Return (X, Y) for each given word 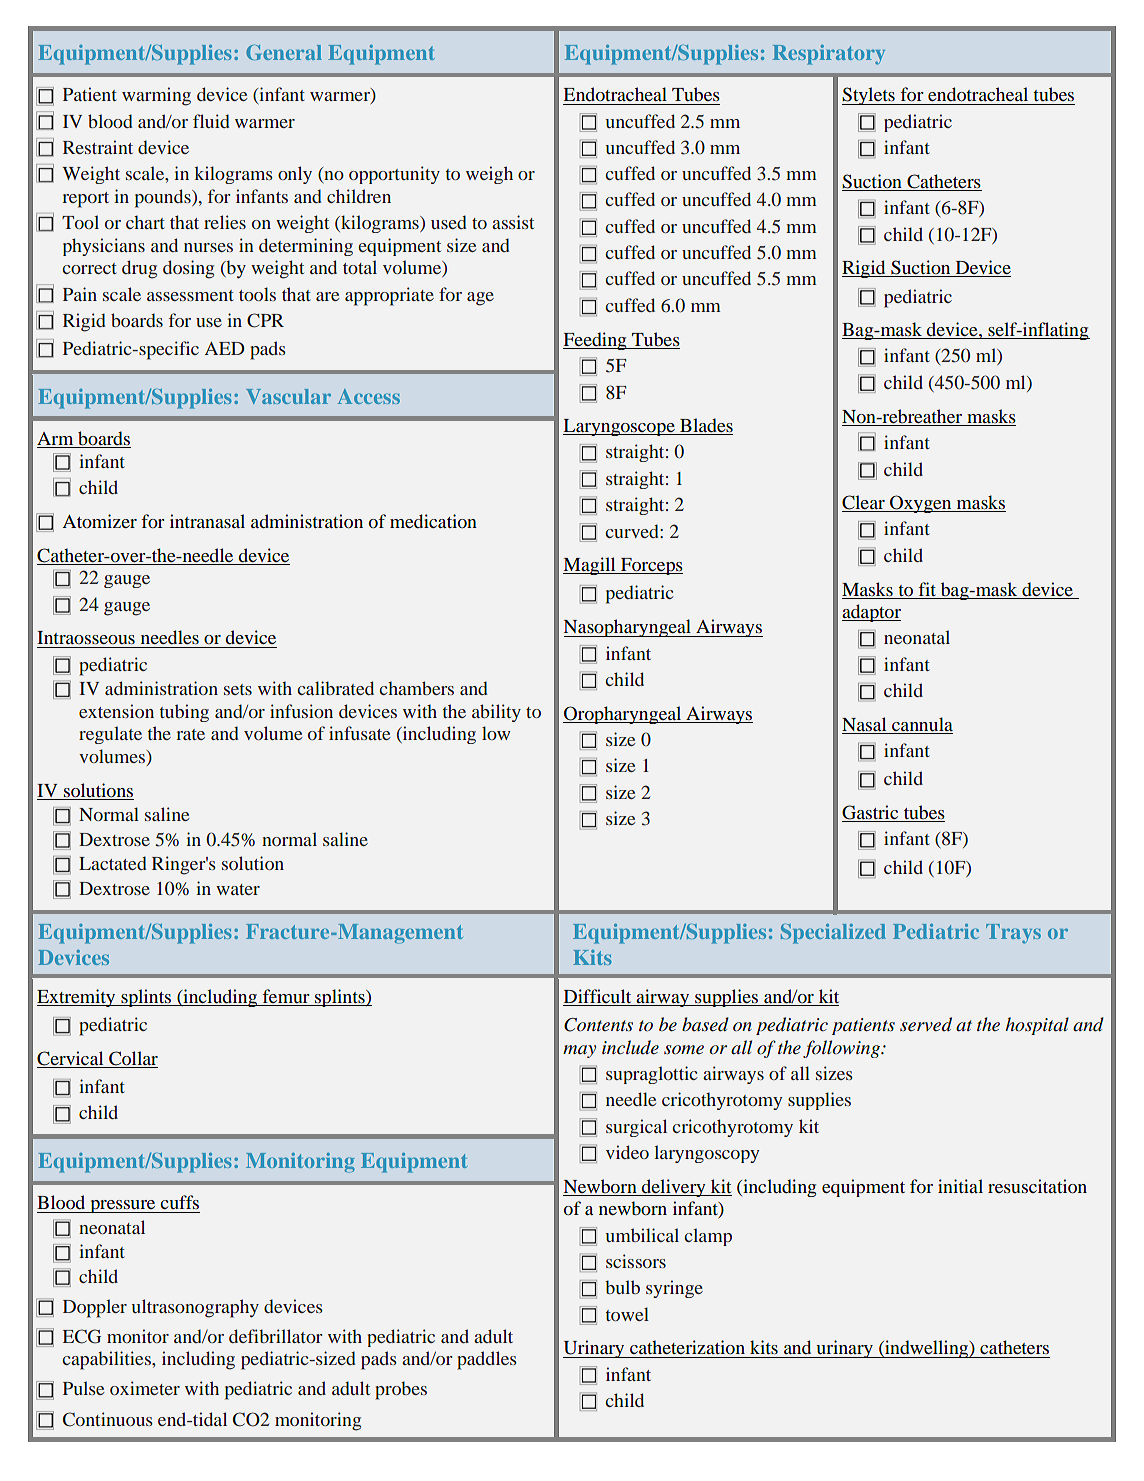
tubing (184, 713)
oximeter (145, 1388)
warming (156, 96)
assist (513, 222)
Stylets (869, 96)
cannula (921, 725)
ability (496, 713)
